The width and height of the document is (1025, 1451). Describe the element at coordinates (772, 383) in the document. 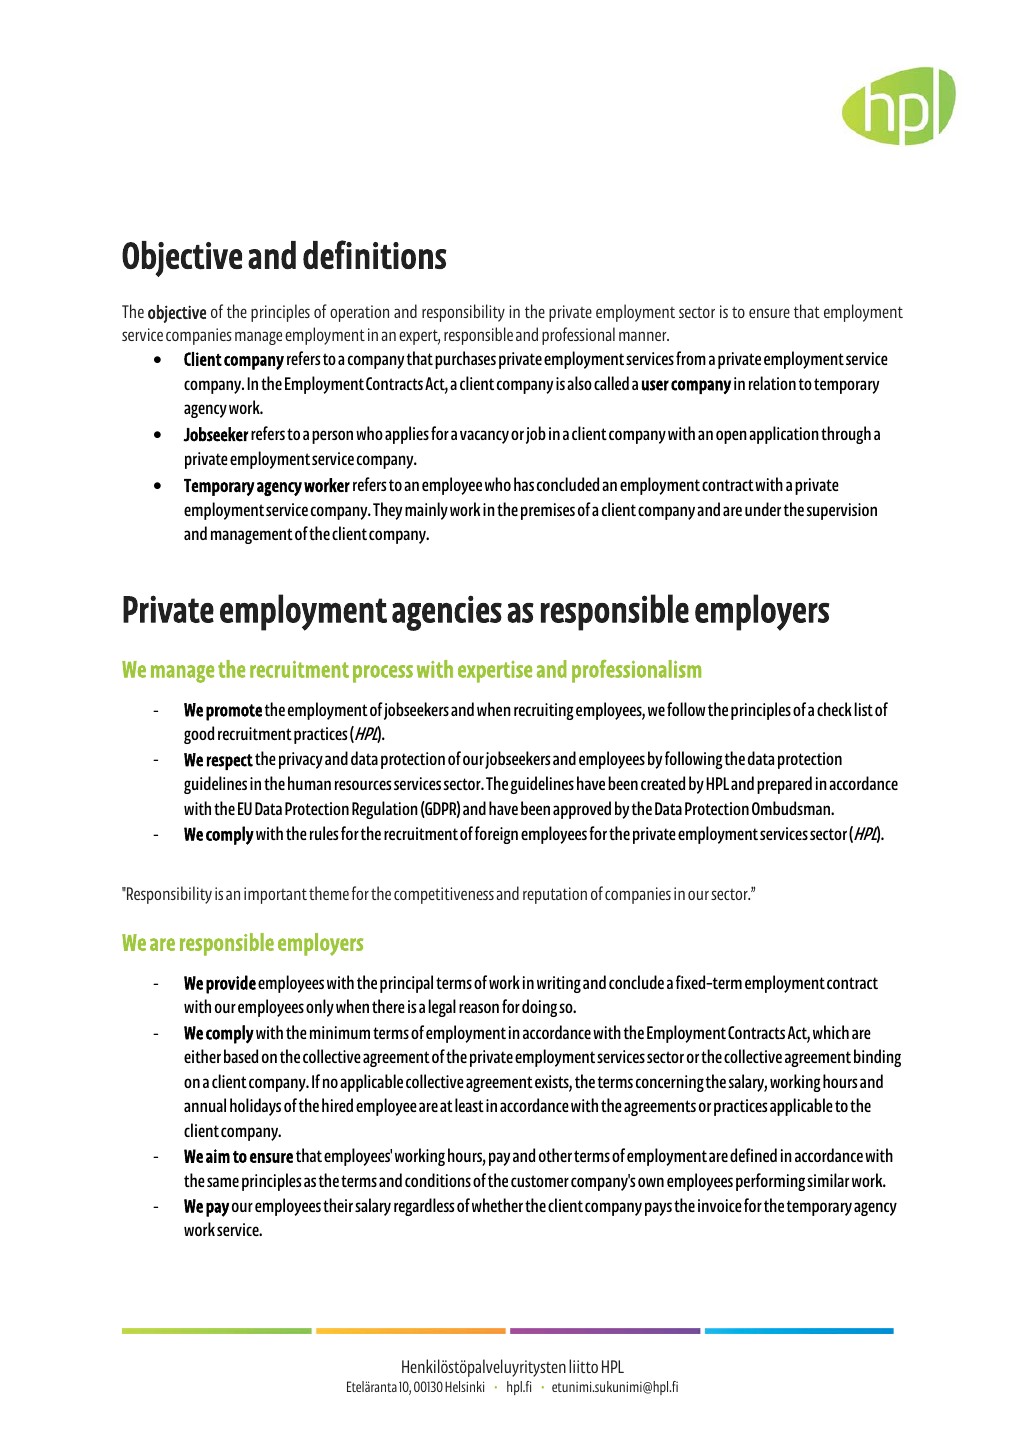

I see `relation` at that location.
